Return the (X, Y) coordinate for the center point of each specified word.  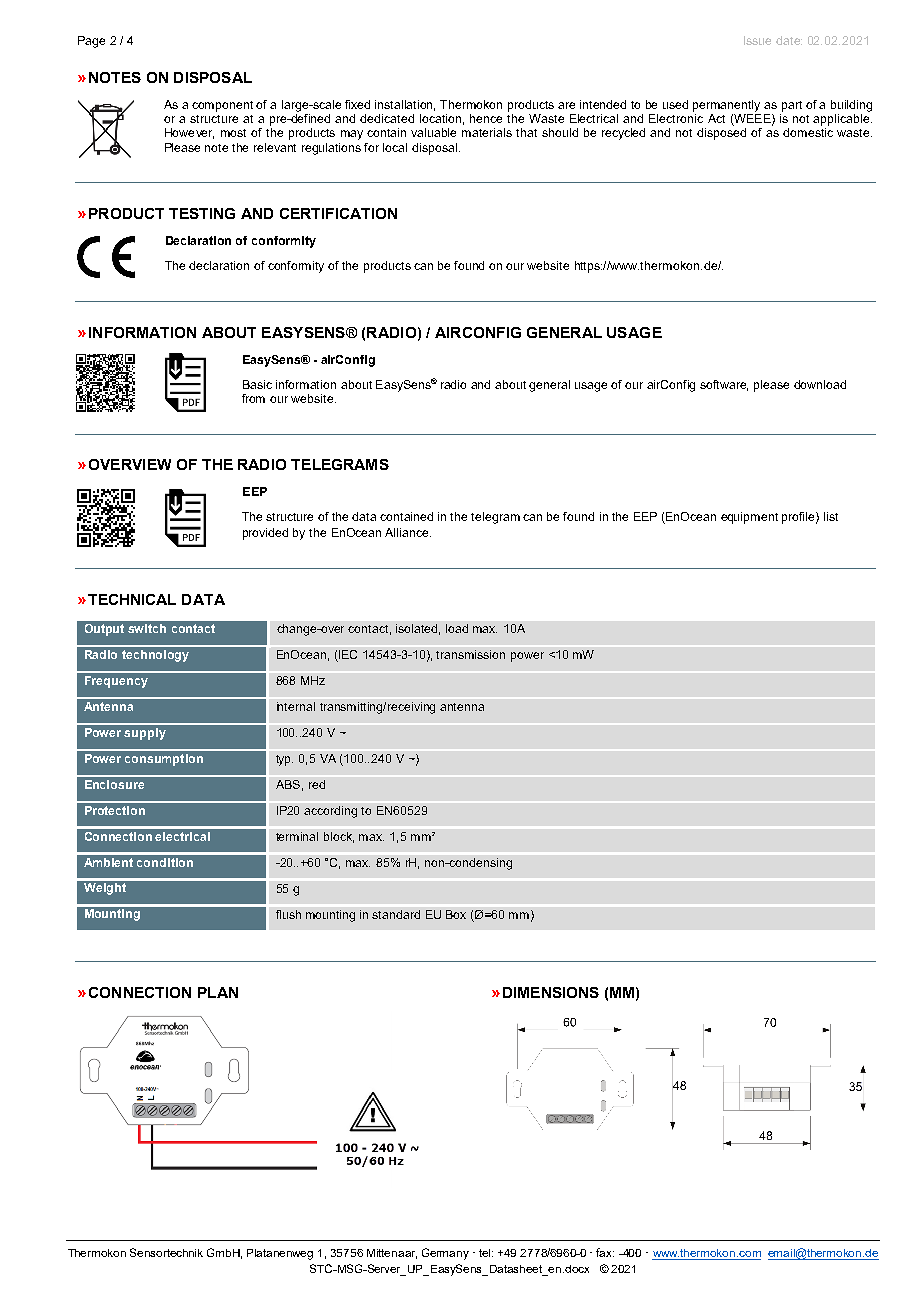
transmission (470, 654)
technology (155, 656)
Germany (445, 1254)
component (222, 106)
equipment (749, 518)
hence (486, 118)
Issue (757, 40)
